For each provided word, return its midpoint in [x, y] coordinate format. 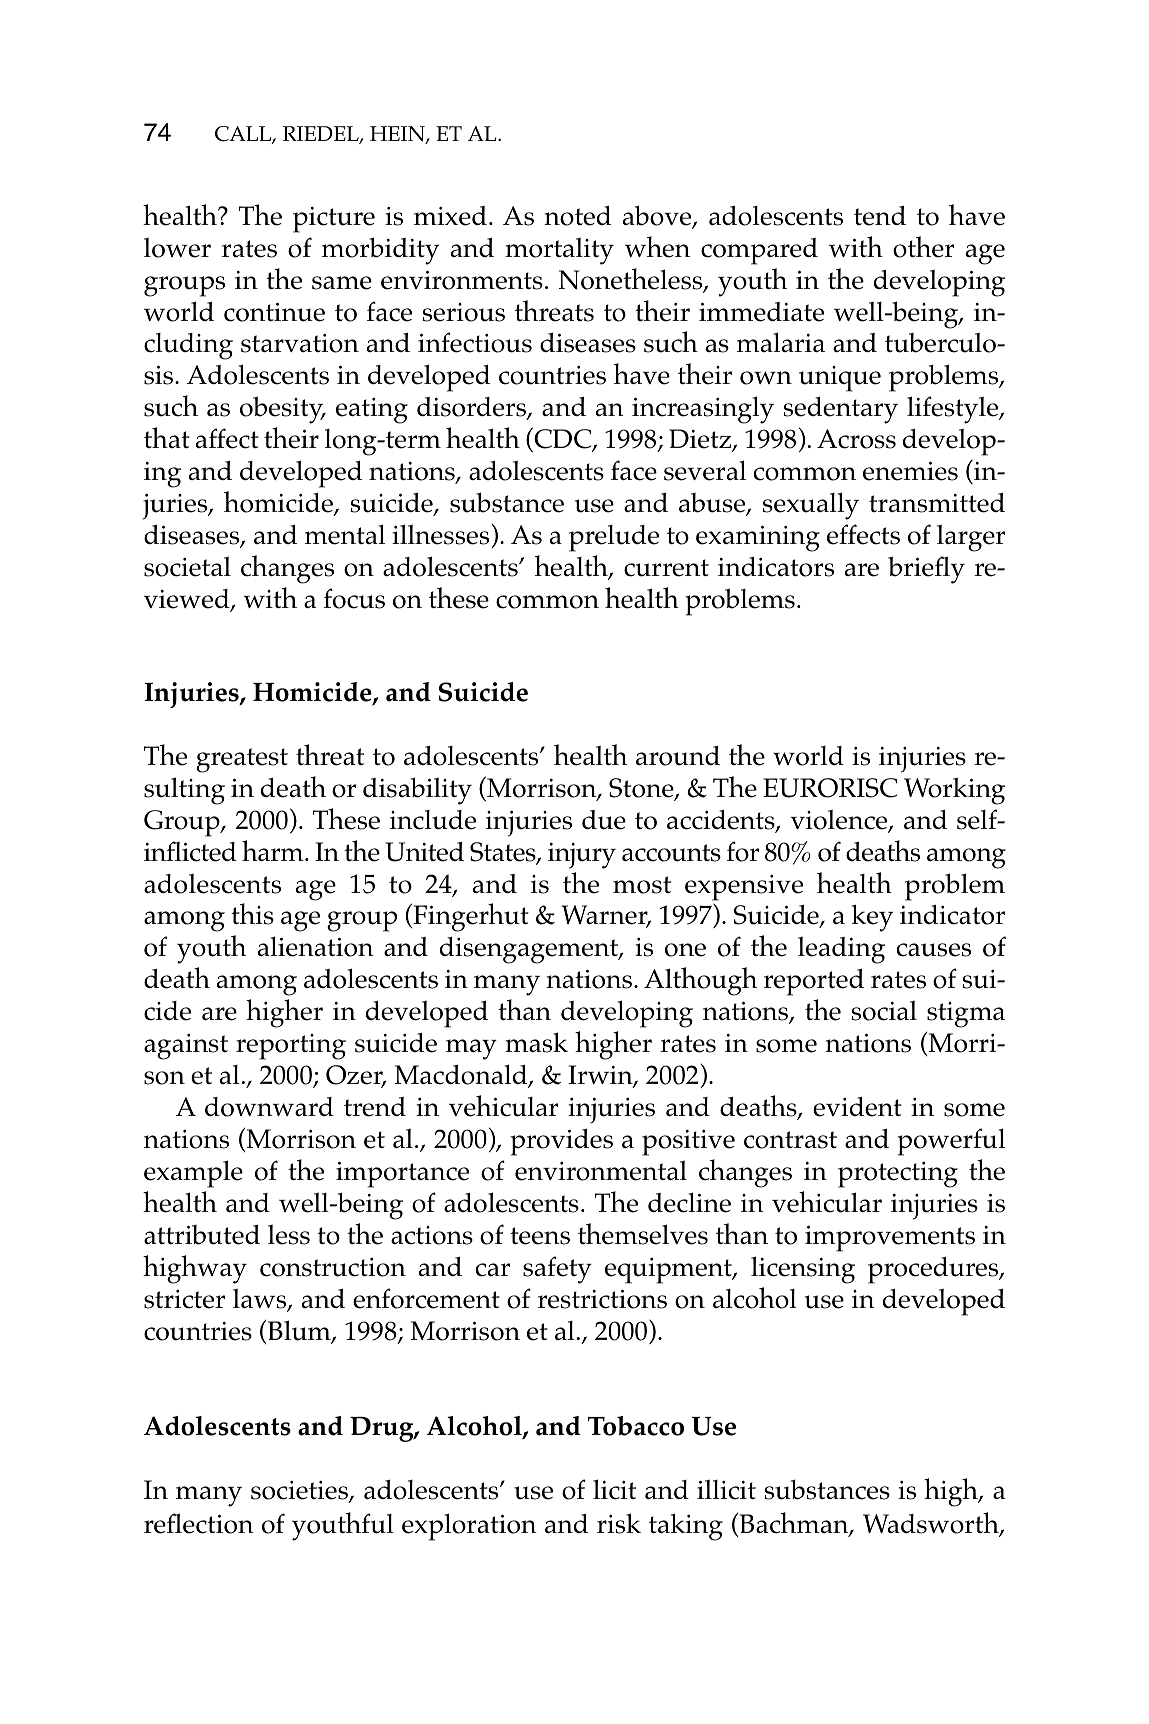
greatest [242, 760]
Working [954, 791]
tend [880, 216]
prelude [614, 538]
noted [577, 216]
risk [619, 1523]
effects [863, 534]
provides [561, 1142]
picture [334, 220]
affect [227, 438]
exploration [469, 1527]
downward [269, 1107]
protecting [898, 1175]
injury [582, 856]
